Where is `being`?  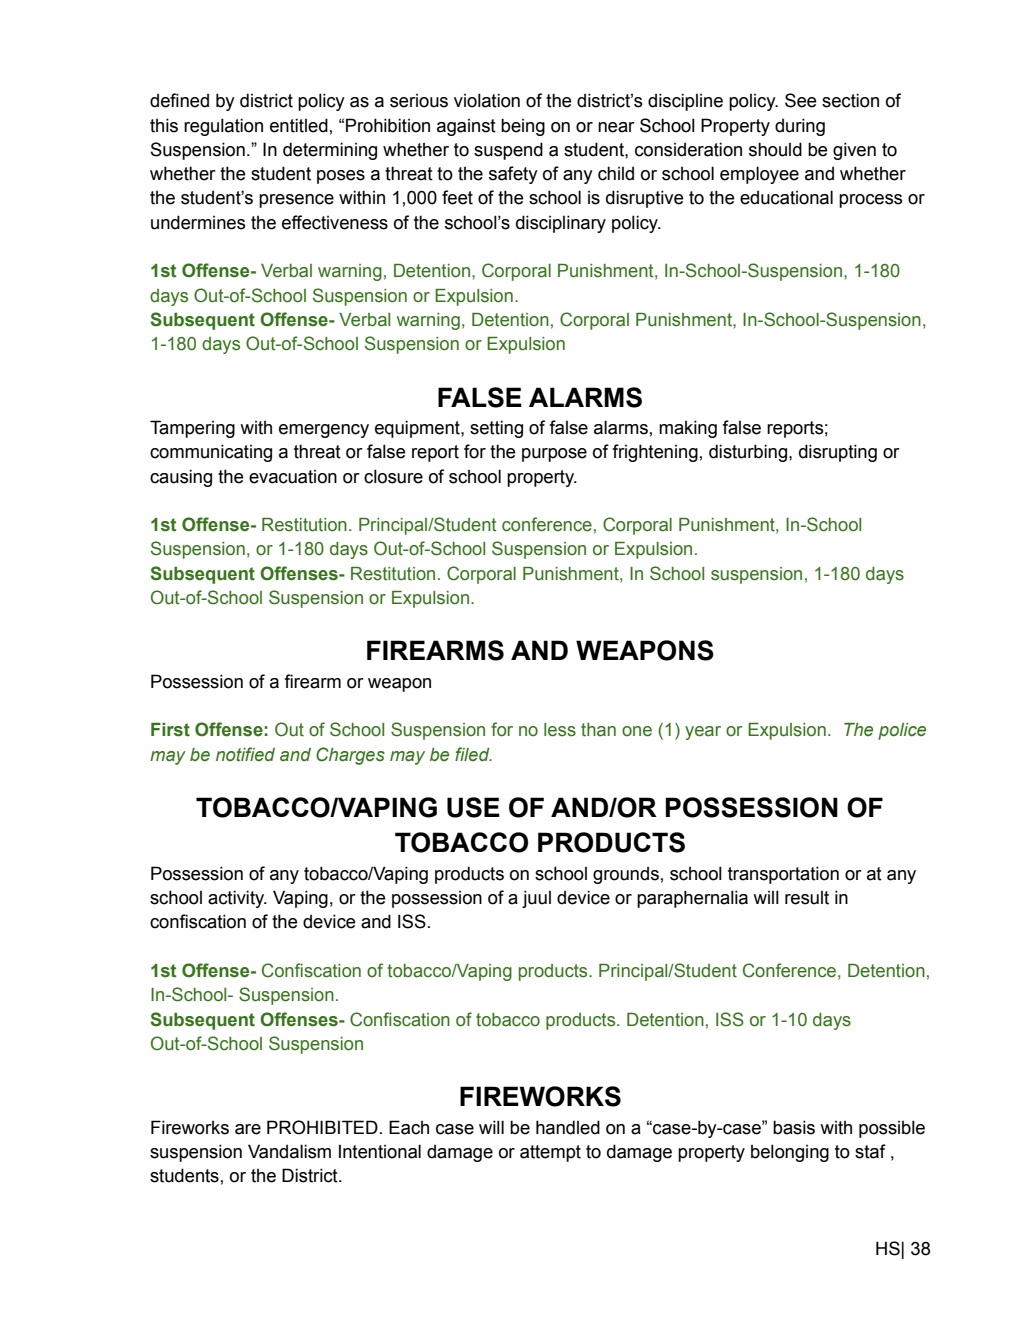
being is located at coordinates (523, 127).
